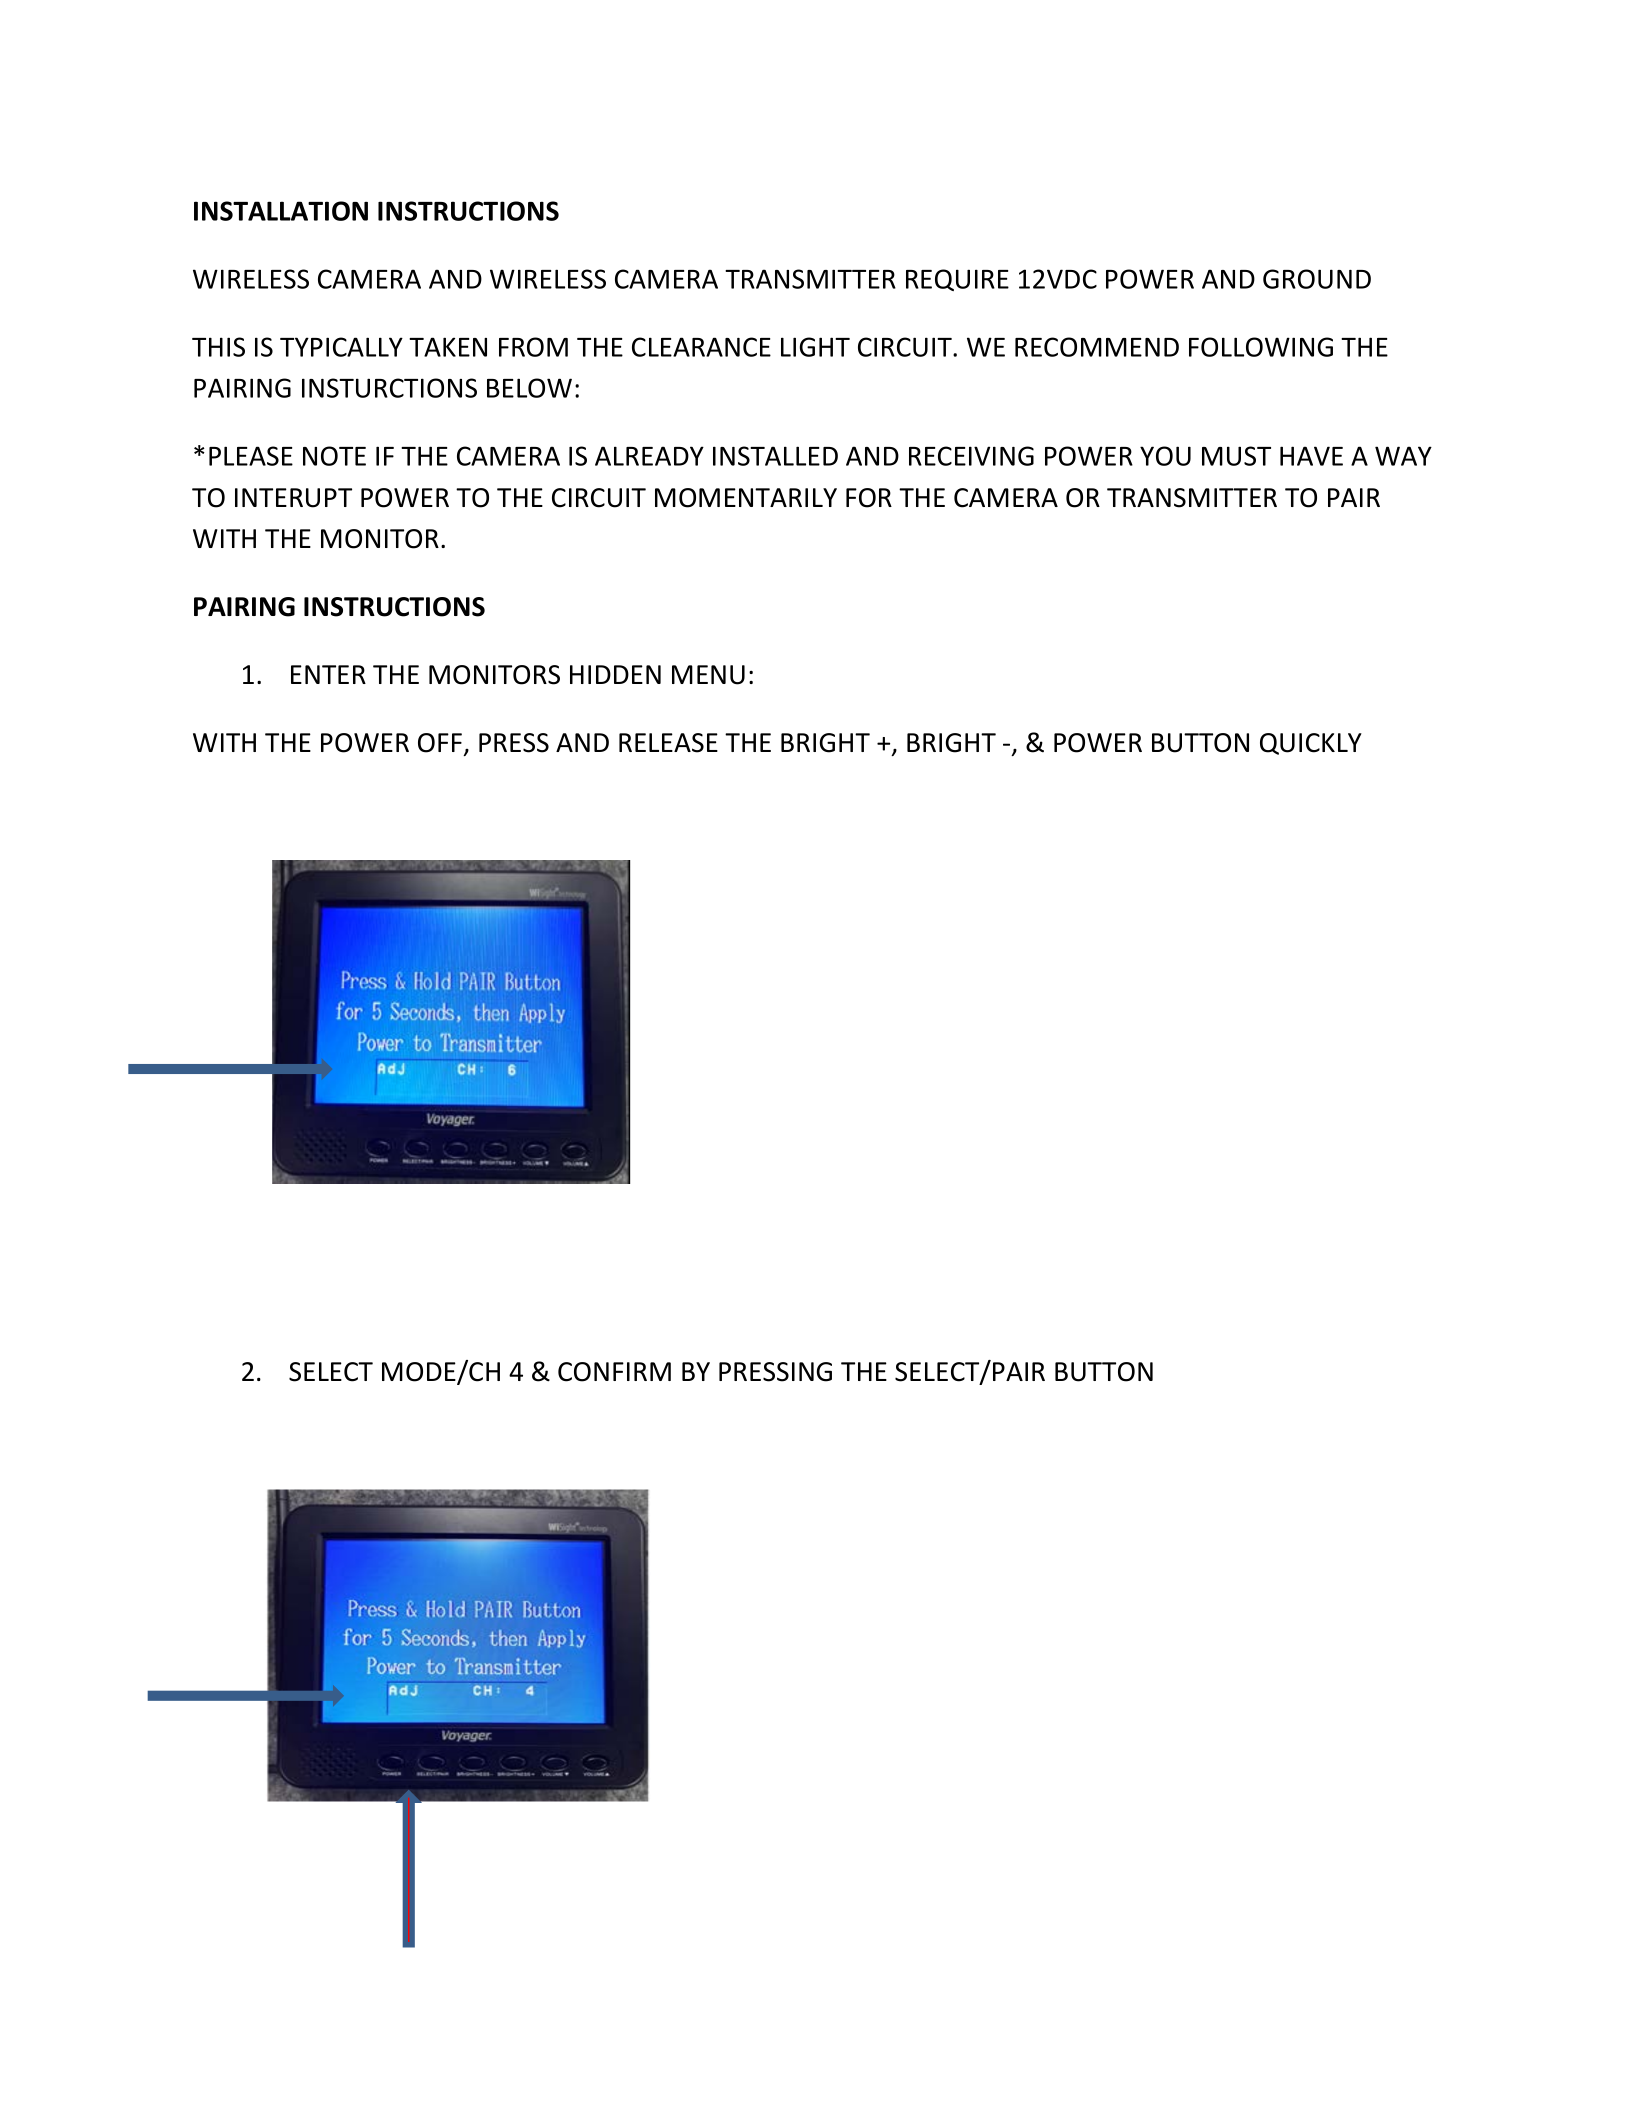 This image has height=2117, width=1636. What do you see at coordinates (1311, 744) in the image?
I see `QUICKLY` at bounding box center [1311, 744].
